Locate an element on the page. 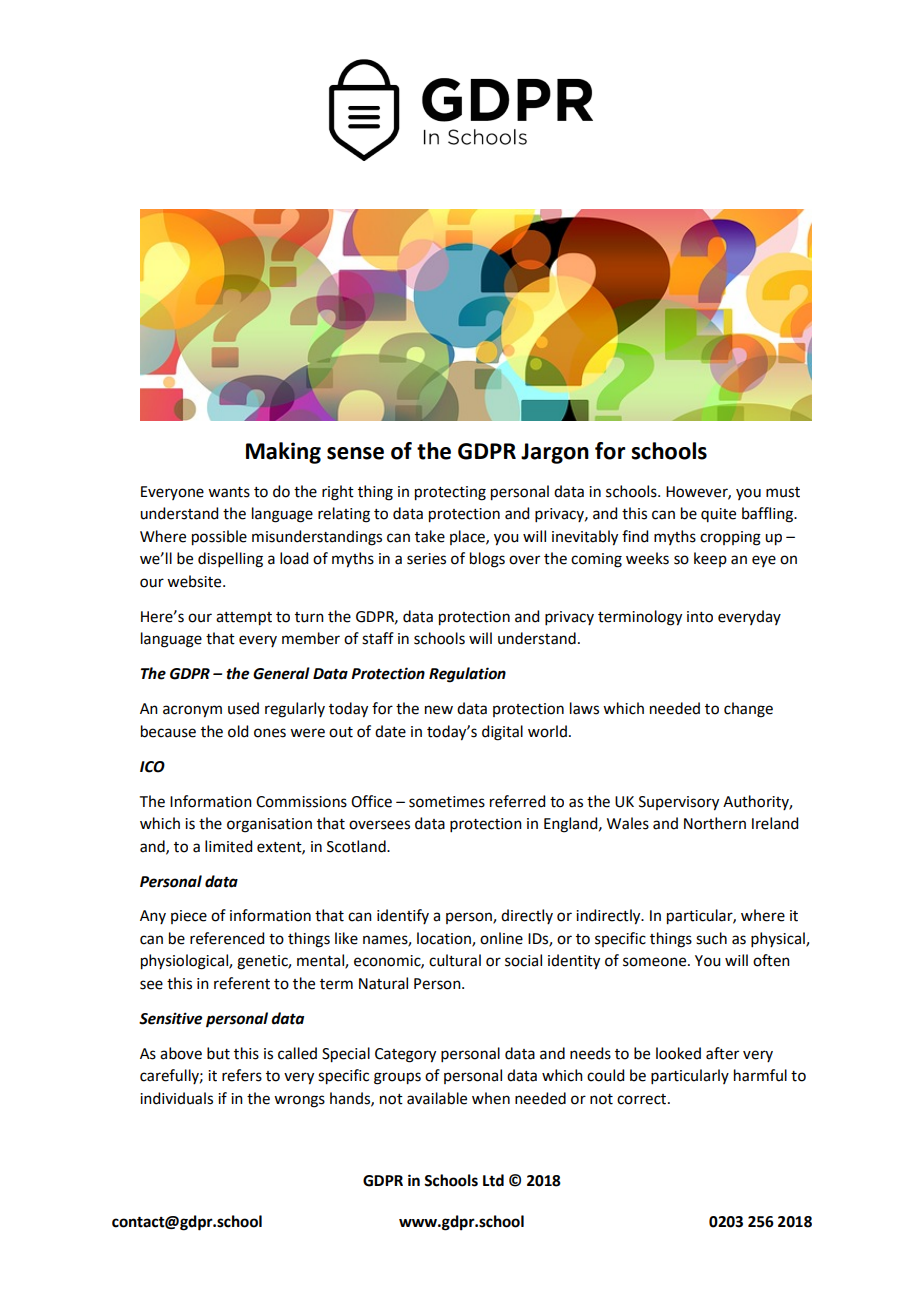  often is located at coordinates (771, 960).
